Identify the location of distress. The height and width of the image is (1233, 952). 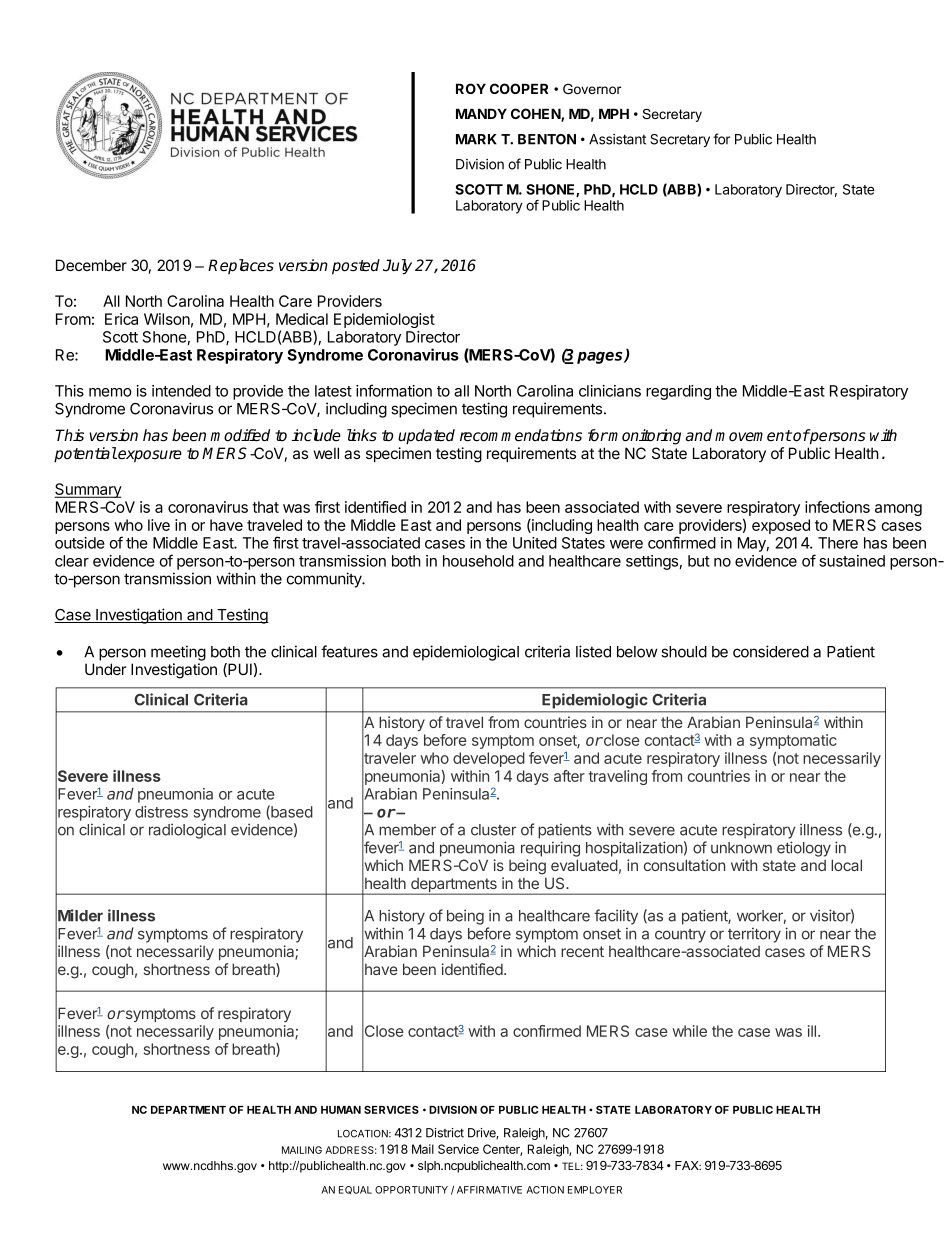
(161, 812).
